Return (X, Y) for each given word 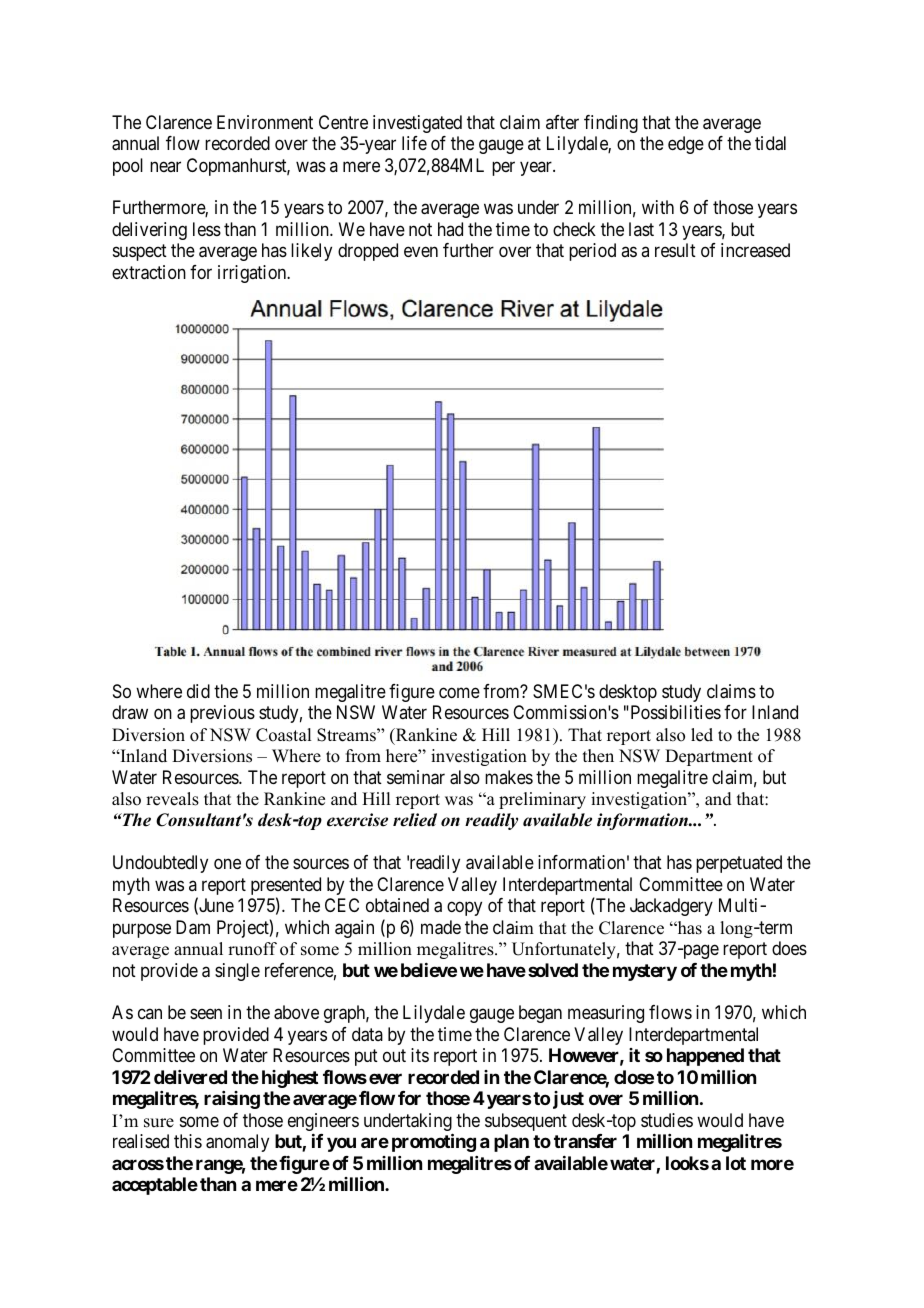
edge (686, 145)
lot (736, 1163)
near (165, 166)
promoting (434, 1142)
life (414, 143)
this (188, 1141)
